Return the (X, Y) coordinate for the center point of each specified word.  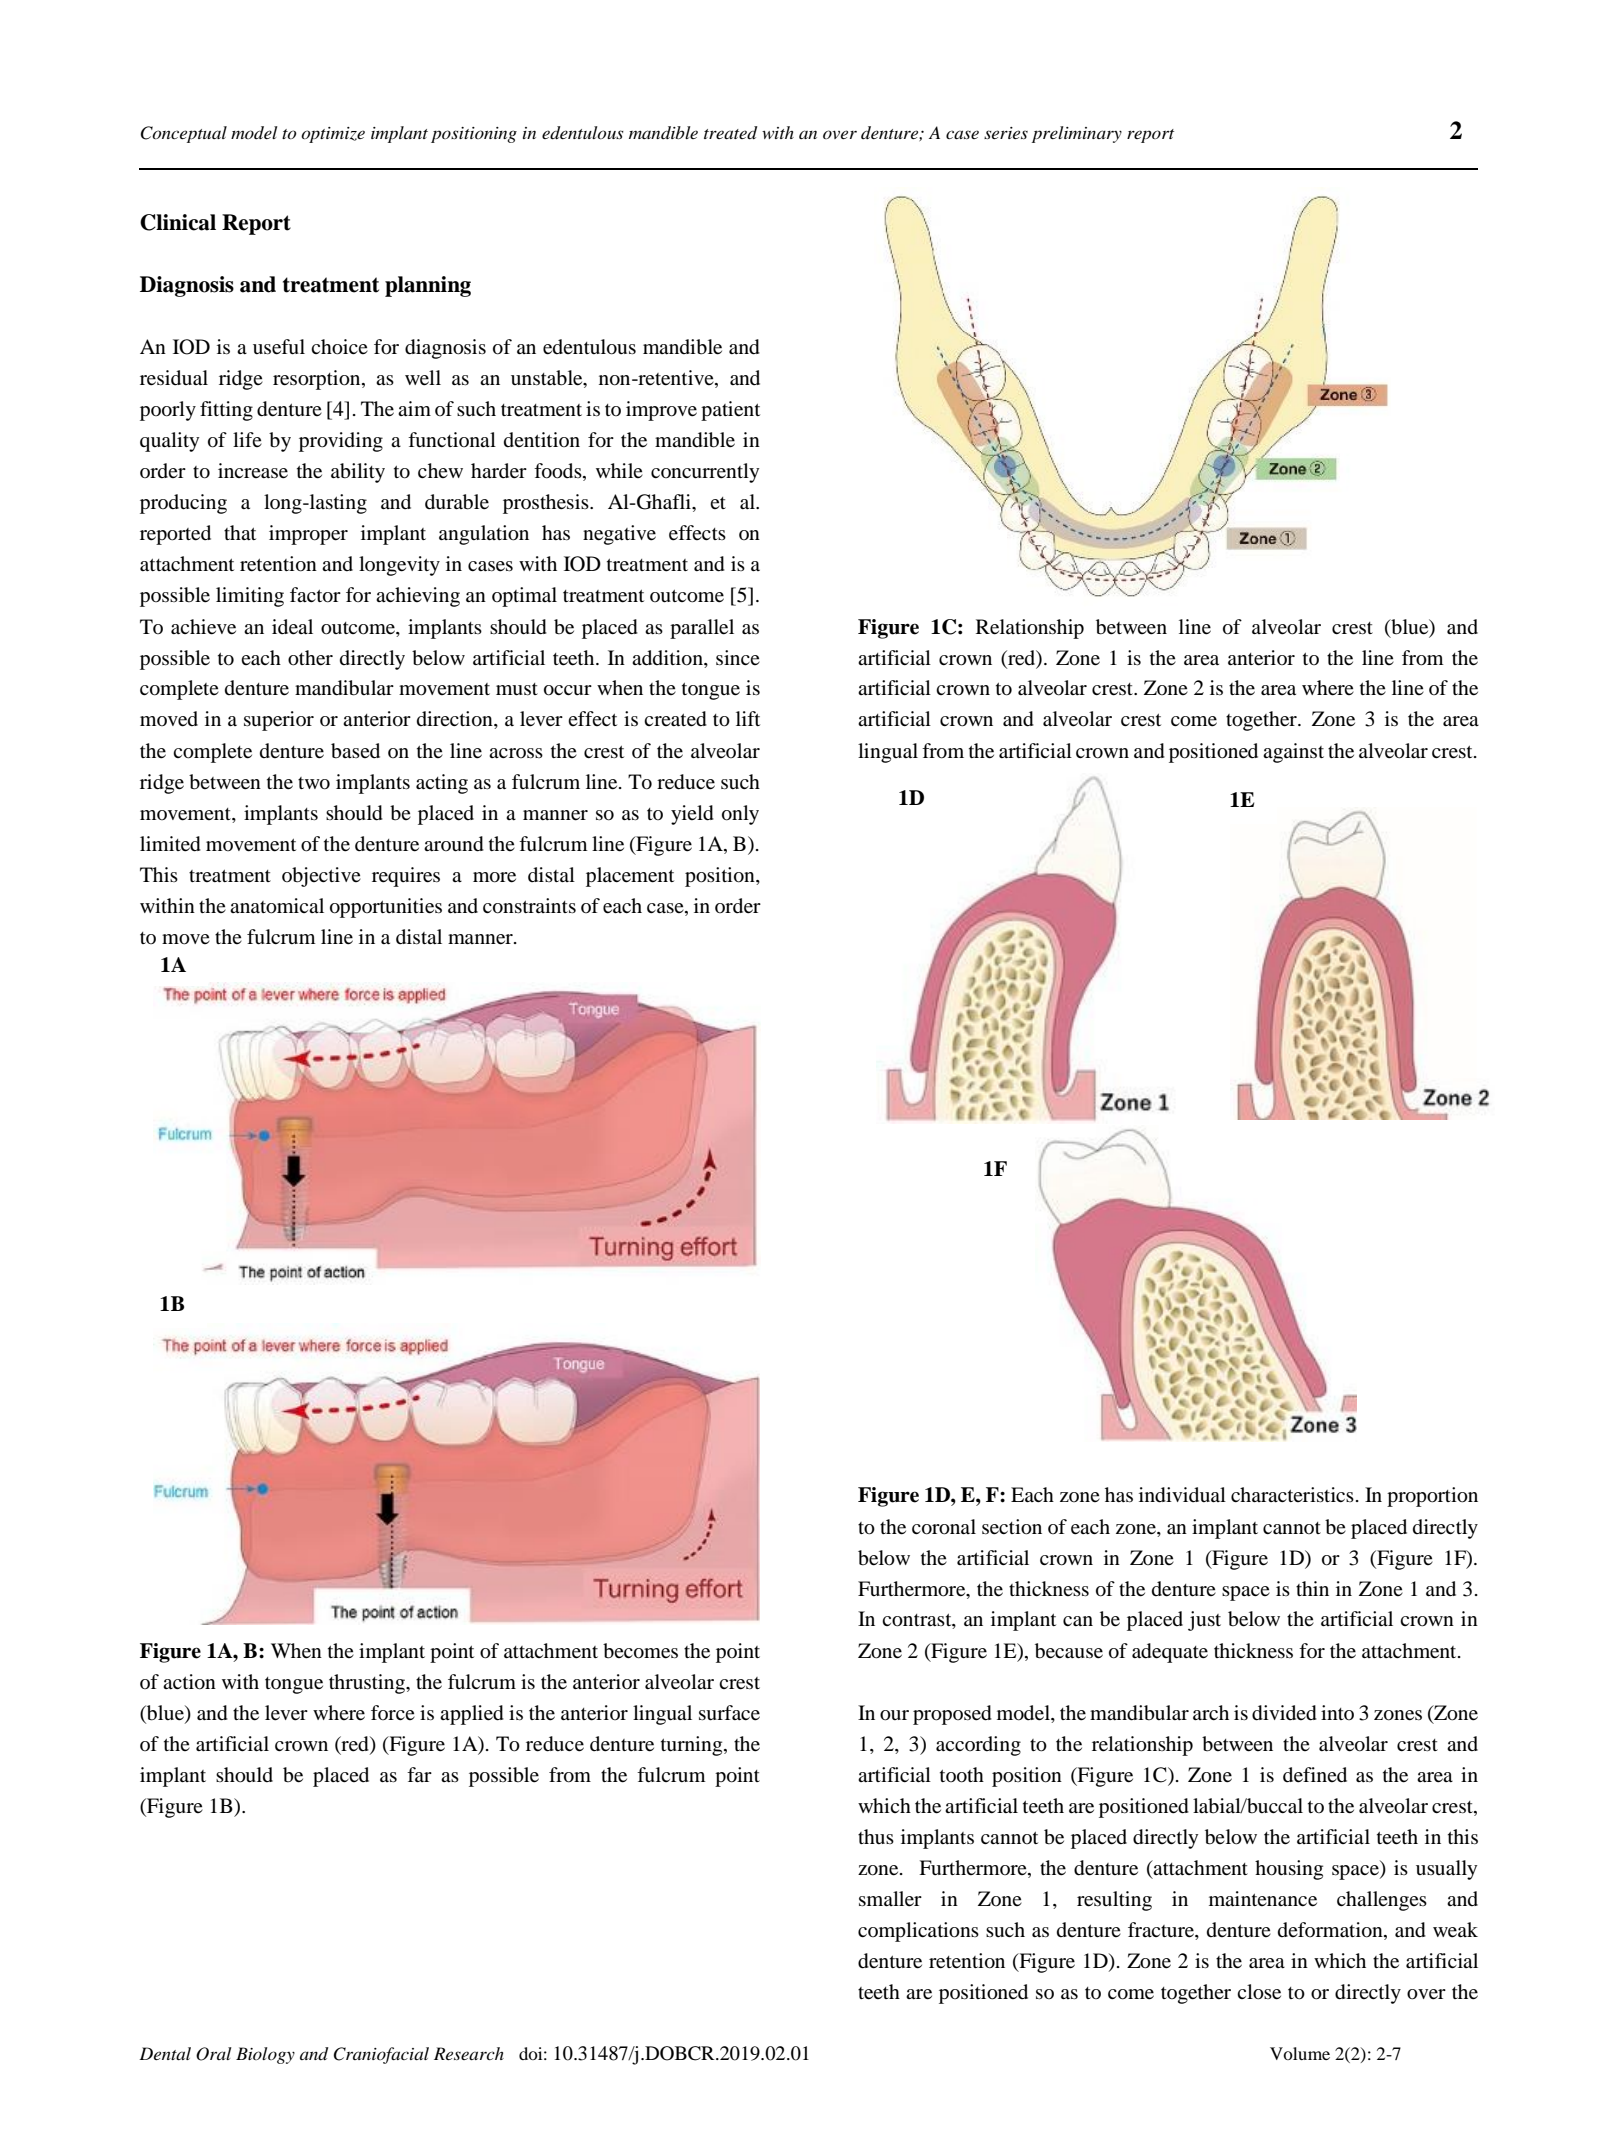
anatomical (277, 906)
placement (630, 877)
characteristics (1292, 1494)
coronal (944, 1527)
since (738, 657)
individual (1182, 1495)
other (310, 658)
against (1293, 753)
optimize (333, 135)
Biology (265, 2055)
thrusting (368, 1684)
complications (918, 1932)
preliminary (1077, 134)
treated (731, 133)
